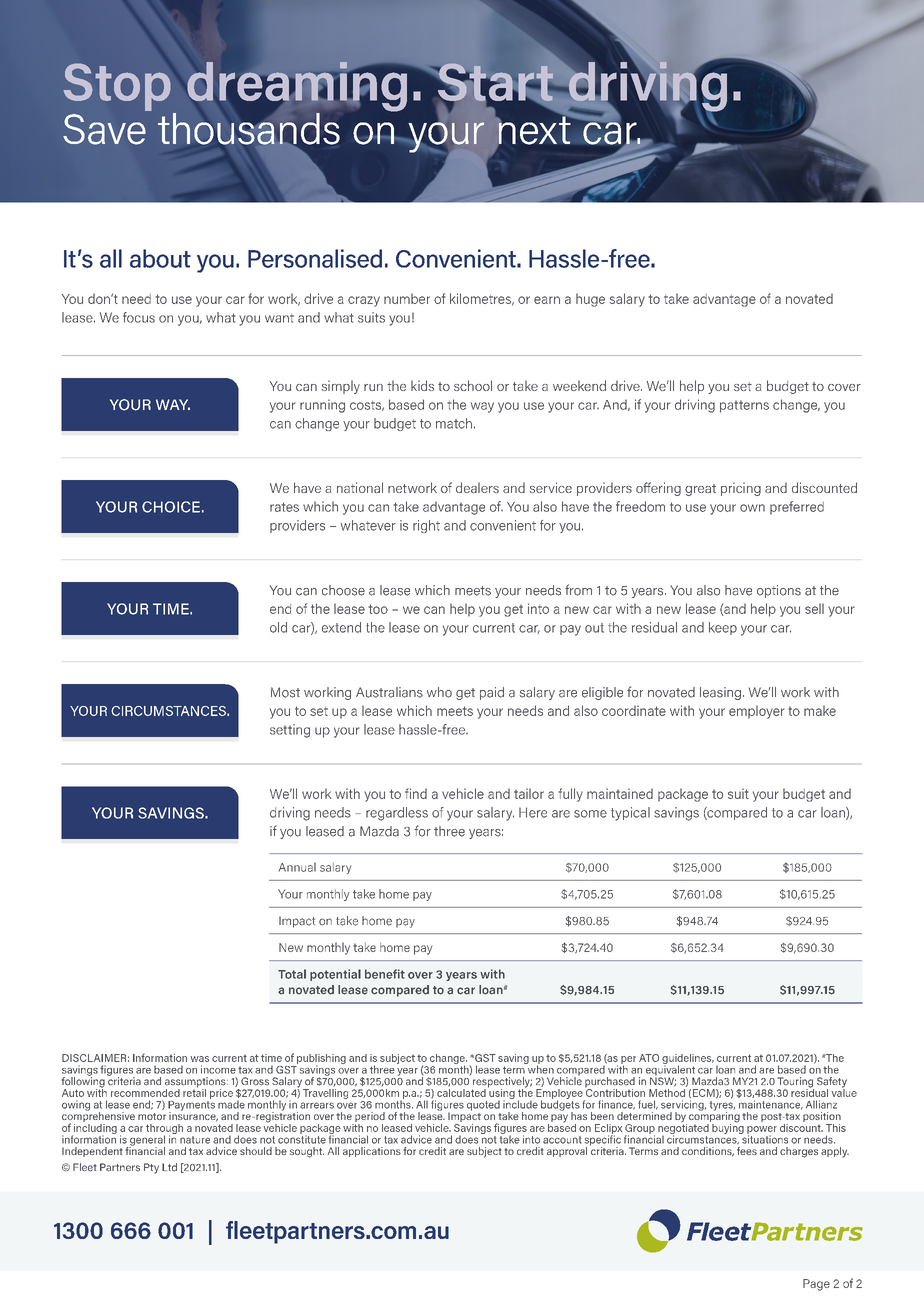  I want to click on dreaming, so click(298, 88).
